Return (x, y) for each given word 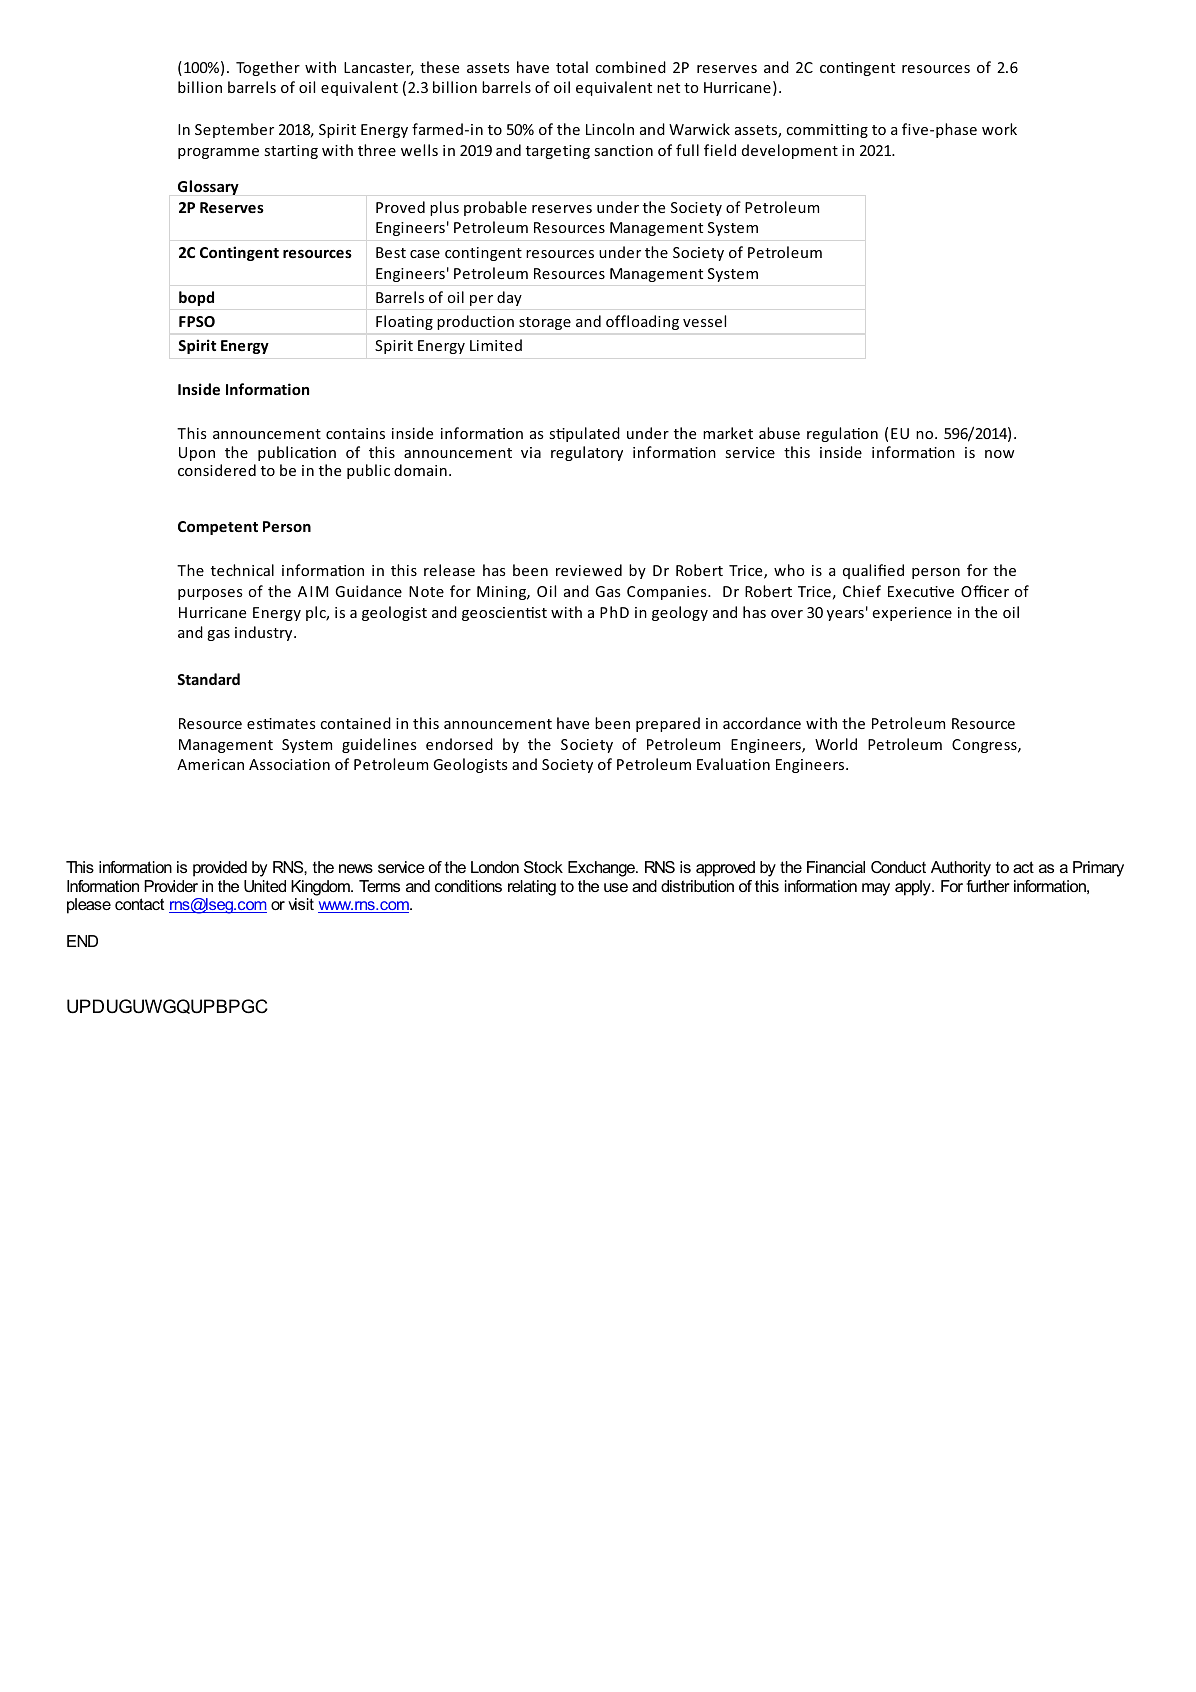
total (572, 67)
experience (912, 614)
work (999, 129)
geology (680, 613)
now (999, 454)
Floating (404, 322)
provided (220, 869)
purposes (210, 594)
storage (545, 323)
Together (268, 68)
